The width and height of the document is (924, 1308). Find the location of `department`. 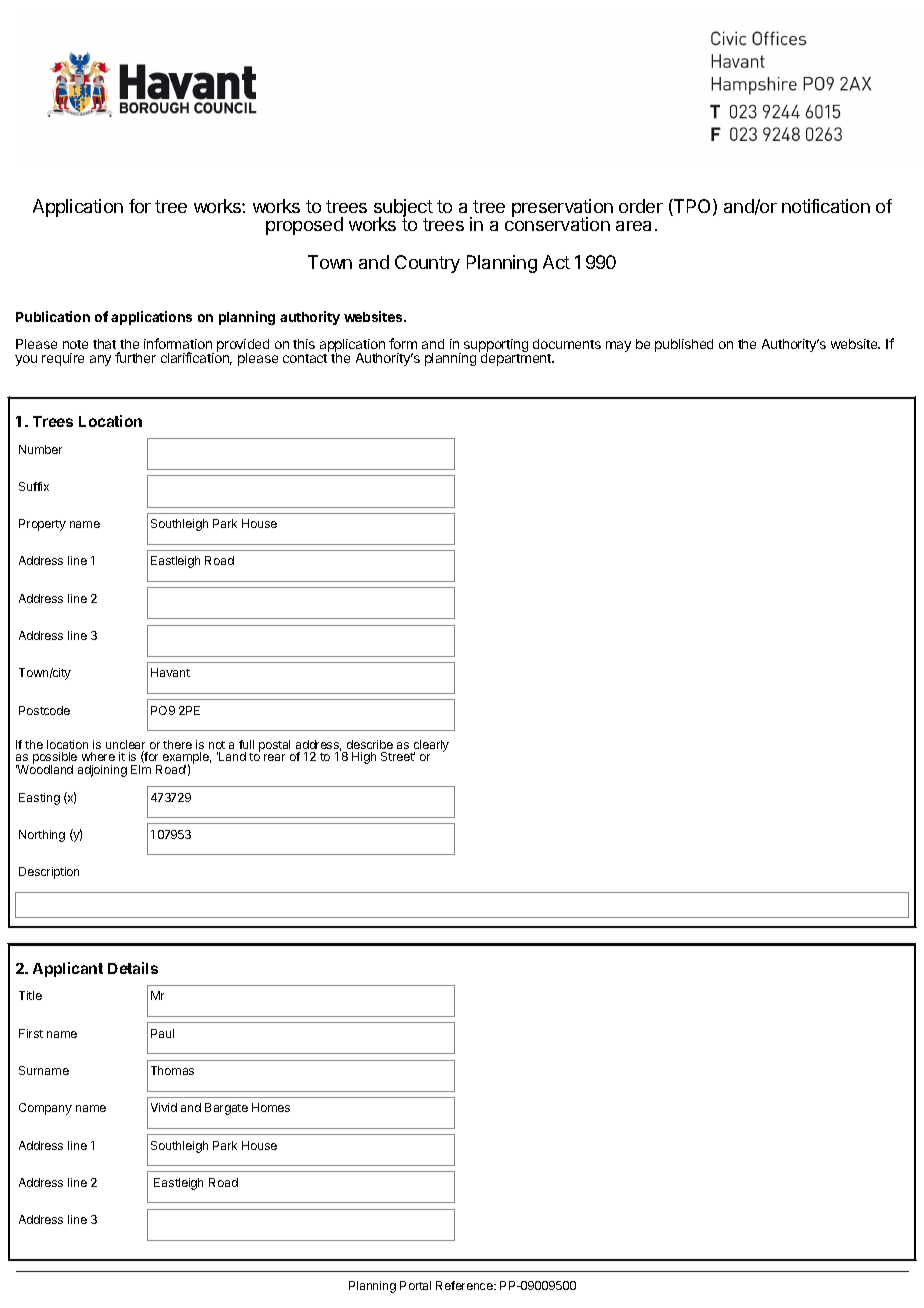

department is located at coordinates (516, 358).
